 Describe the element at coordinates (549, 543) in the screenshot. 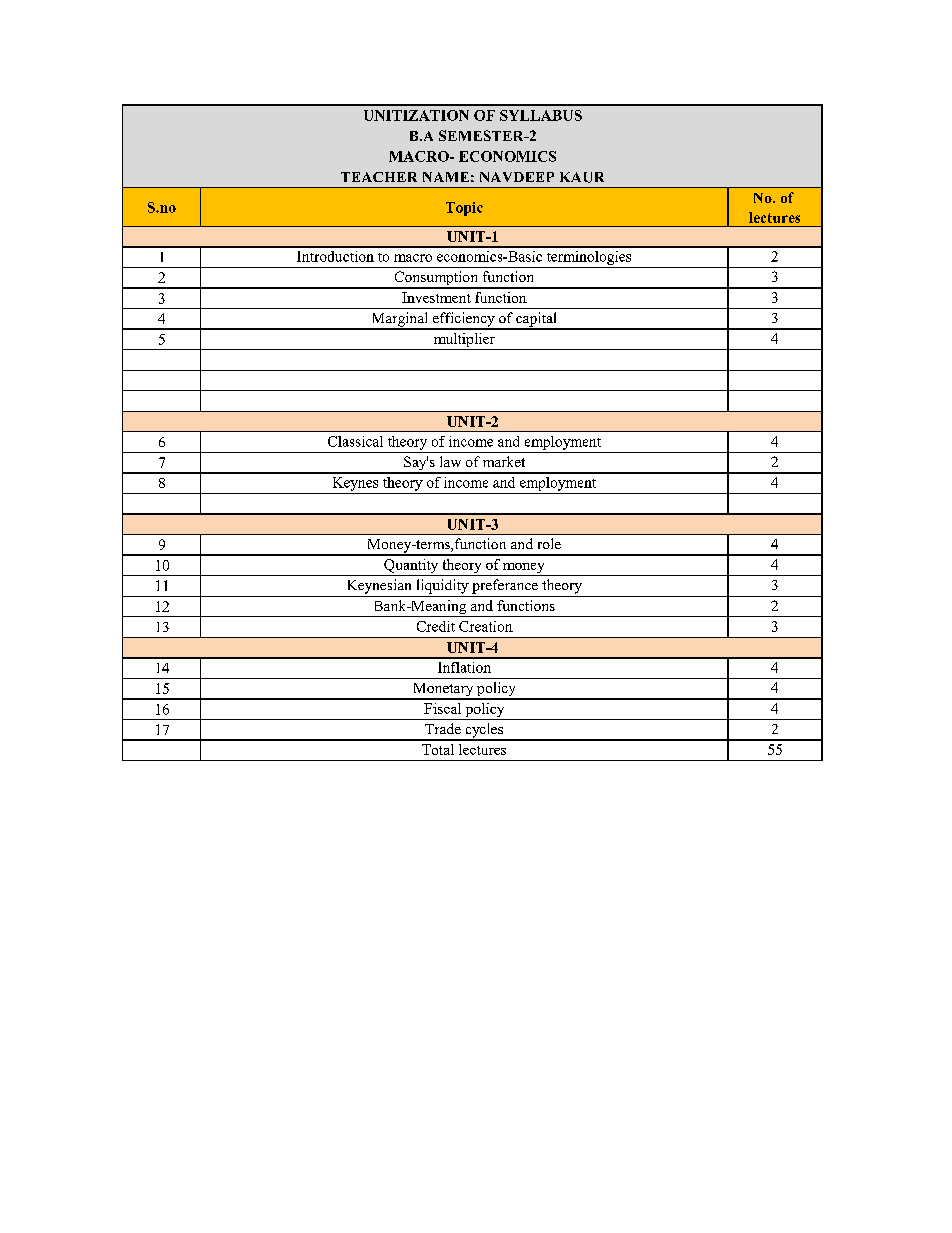

I see `role` at that location.
